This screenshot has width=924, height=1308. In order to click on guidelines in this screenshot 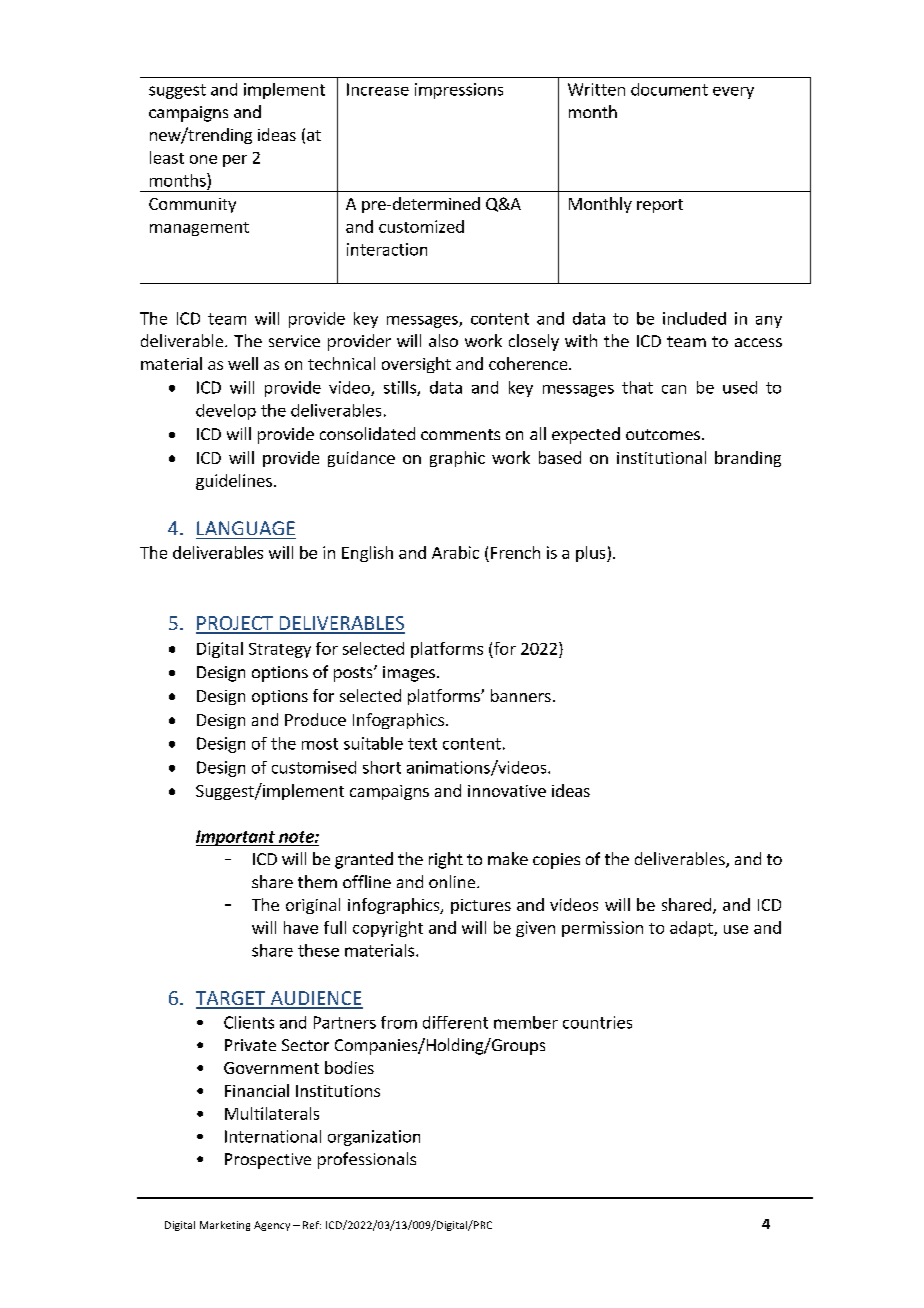, I will do `click(234, 482)`.
